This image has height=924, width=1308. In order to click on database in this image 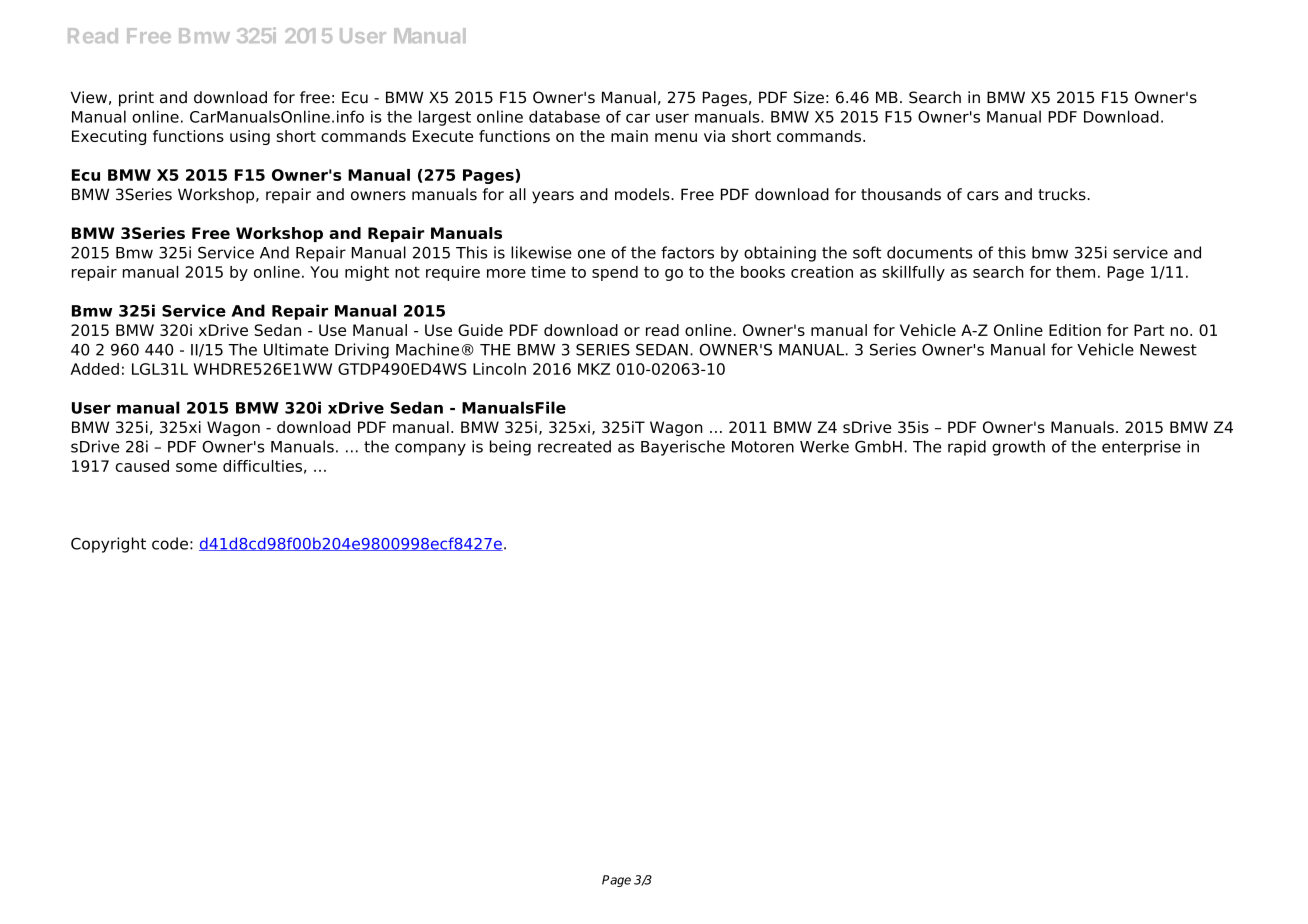, I will do `click(564, 116)`.
